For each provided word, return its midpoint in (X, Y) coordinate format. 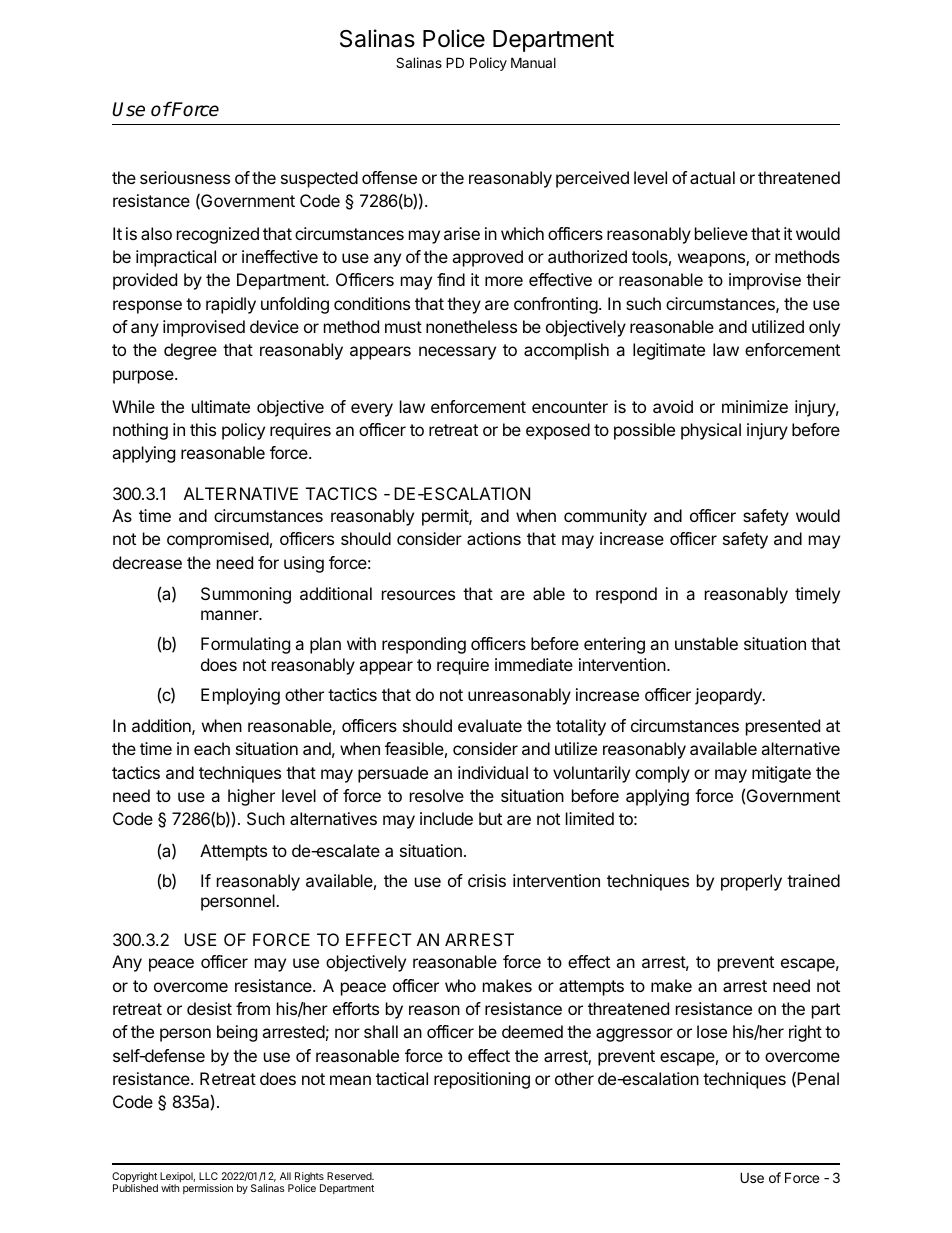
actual (712, 177)
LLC (208, 1176)
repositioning (482, 1080)
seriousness (185, 177)
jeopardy (729, 696)
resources (418, 595)
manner (231, 615)
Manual (533, 62)
